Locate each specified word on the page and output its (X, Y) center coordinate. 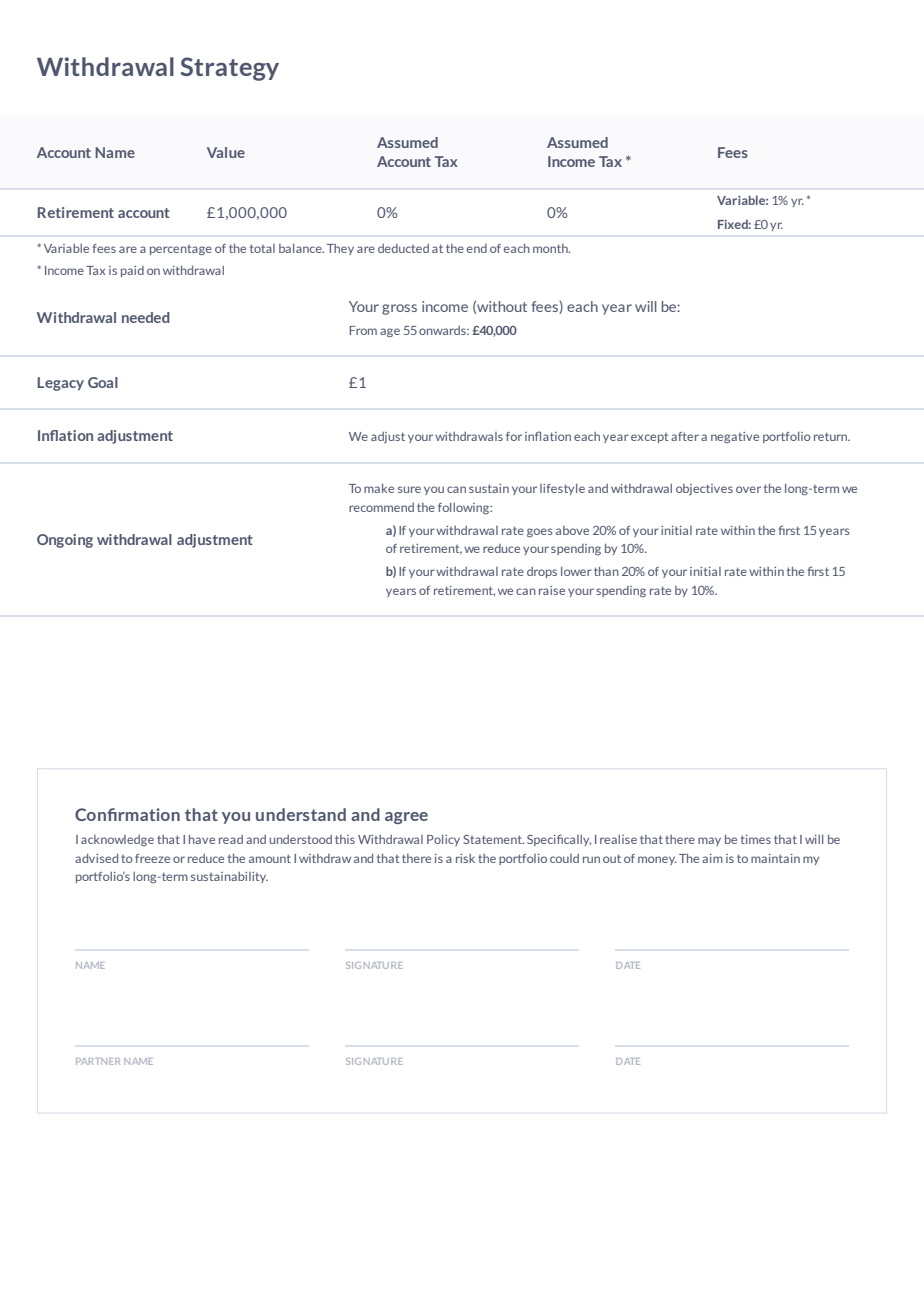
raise (552, 590)
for (514, 436)
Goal (103, 382)
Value (226, 152)
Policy (443, 840)
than (606, 571)
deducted (403, 248)
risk (465, 858)
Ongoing (65, 541)
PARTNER (98, 1061)
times (756, 839)
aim (712, 858)
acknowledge (117, 840)
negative (735, 437)
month (551, 248)
